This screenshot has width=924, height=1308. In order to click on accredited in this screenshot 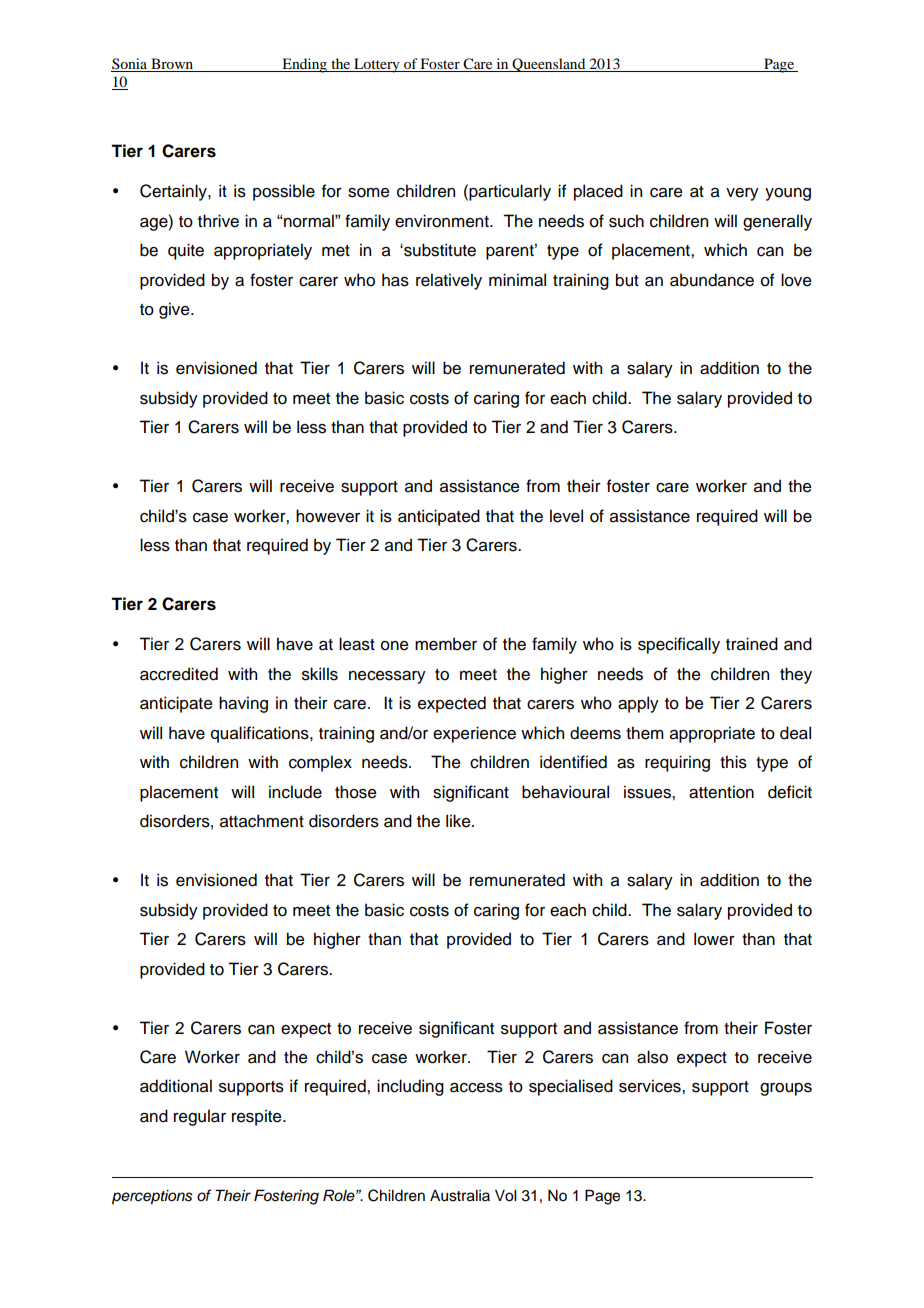, I will do `click(179, 674)`.
